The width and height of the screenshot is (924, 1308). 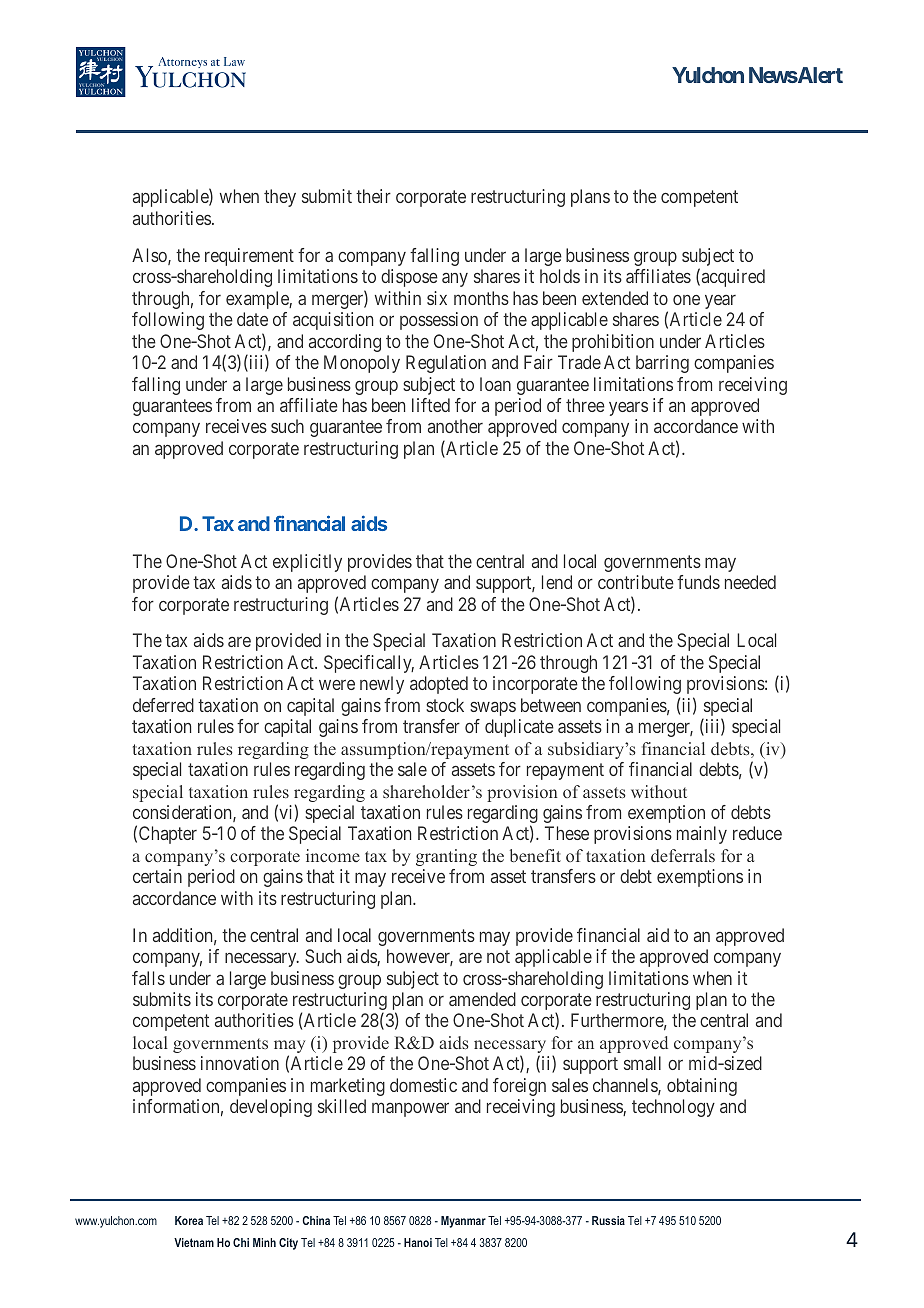 I want to click on Korea, so click(x=189, y=1220).
